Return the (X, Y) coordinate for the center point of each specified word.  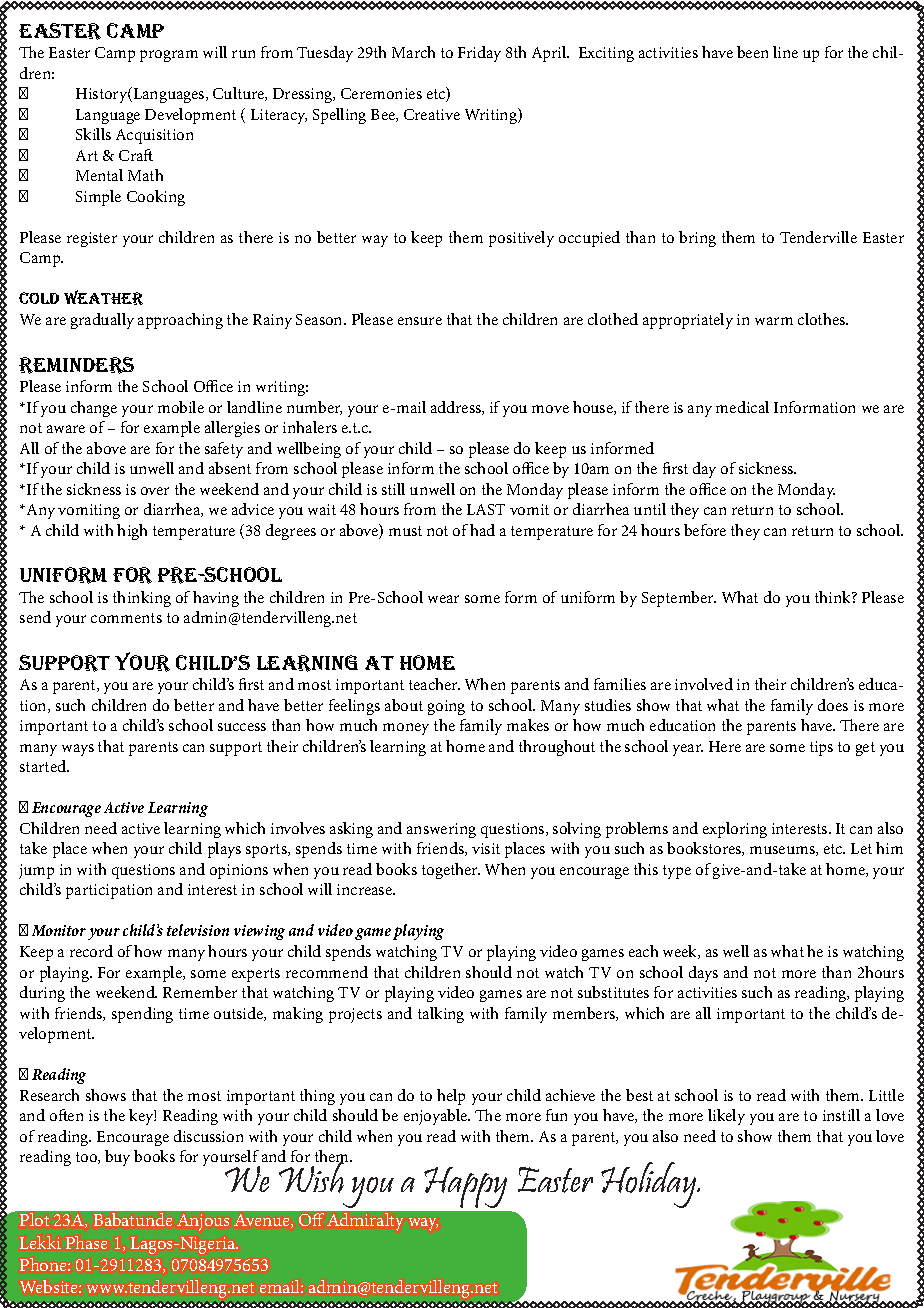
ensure (420, 321)
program (169, 56)
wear (443, 599)
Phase (86, 1242)
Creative (432, 114)
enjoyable (437, 1117)
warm (774, 321)
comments (126, 618)
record (91, 951)
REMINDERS (76, 365)
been (752, 52)
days (703, 974)
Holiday (650, 1185)
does (833, 705)
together (451, 871)
